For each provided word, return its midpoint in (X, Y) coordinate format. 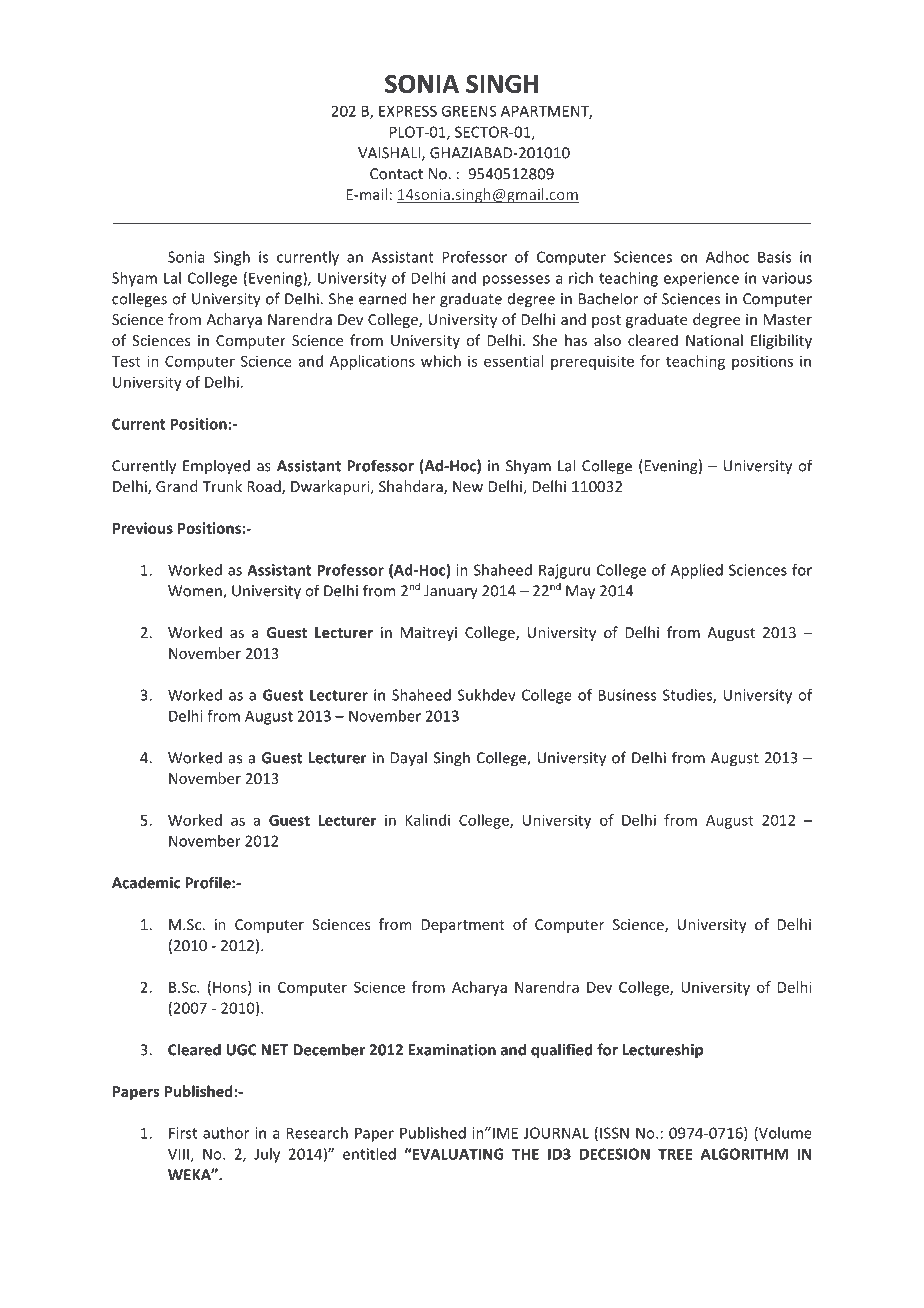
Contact (396, 174)
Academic (146, 882)
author (226, 1133)
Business (627, 695)
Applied (697, 571)
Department (463, 926)
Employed (216, 467)
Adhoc (727, 257)
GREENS (468, 111)
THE (525, 1154)
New (468, 486)
